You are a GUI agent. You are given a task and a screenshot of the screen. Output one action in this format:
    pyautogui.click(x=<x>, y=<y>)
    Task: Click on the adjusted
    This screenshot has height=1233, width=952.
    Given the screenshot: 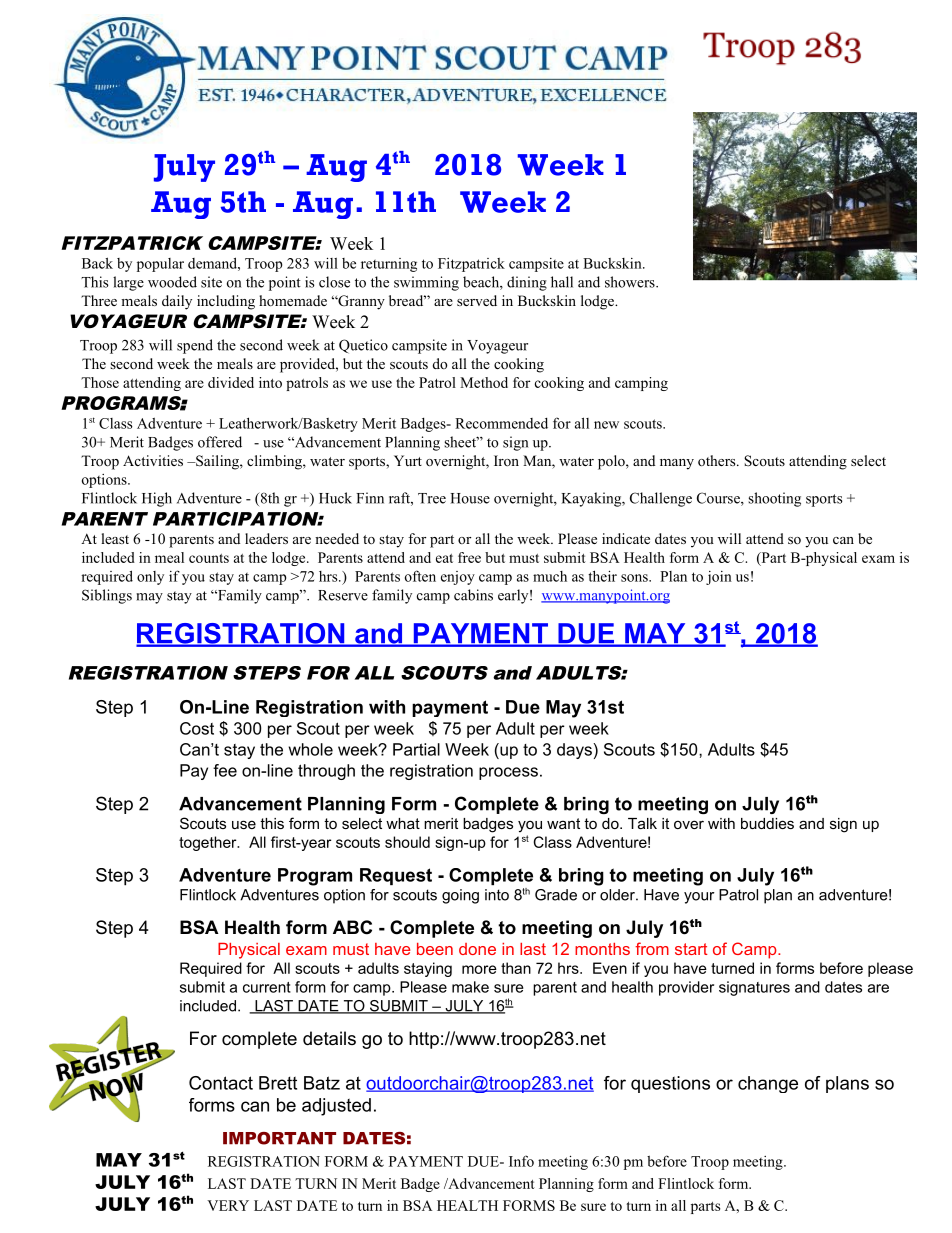 What is the action you would take?
    pyautogui.click(x=336, y=1107)
